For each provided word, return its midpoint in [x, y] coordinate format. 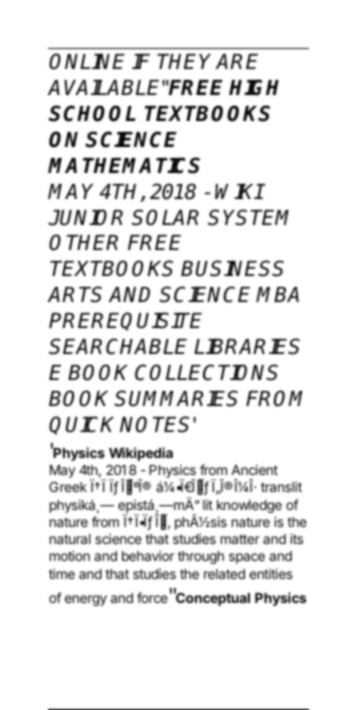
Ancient [254, 469]
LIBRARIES [247, 346]
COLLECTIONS [206, 372]
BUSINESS [232, 268]
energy [86, 600]
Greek [68, 487]
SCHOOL [92, 113]
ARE [237, 61]
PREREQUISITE [125, 321]
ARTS [75, 294]
